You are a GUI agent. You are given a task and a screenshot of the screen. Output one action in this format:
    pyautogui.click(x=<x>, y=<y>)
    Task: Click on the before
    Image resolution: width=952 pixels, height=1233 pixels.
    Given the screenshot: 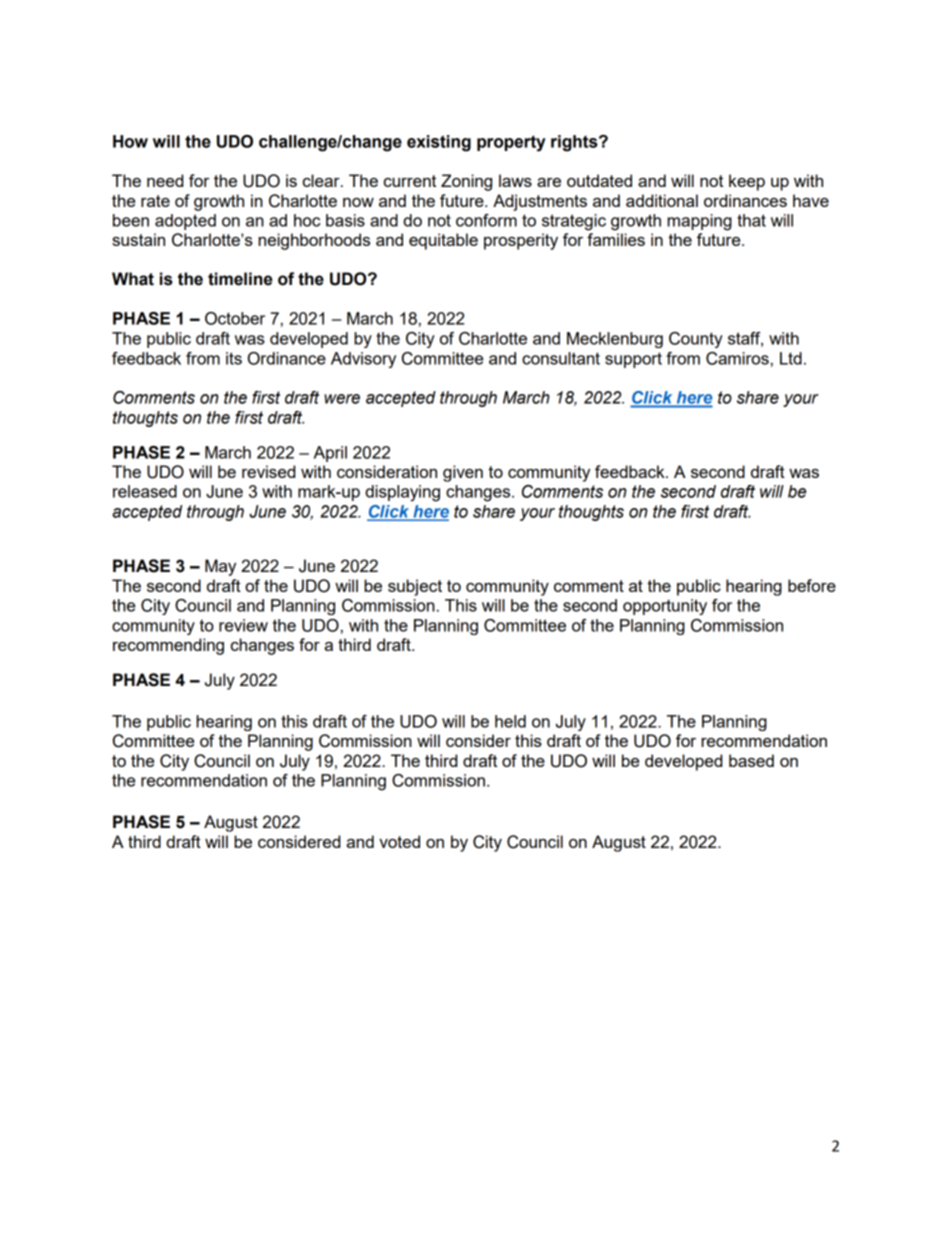 What is the action you would take?
    pyautogui.click(x=812, y=585)
